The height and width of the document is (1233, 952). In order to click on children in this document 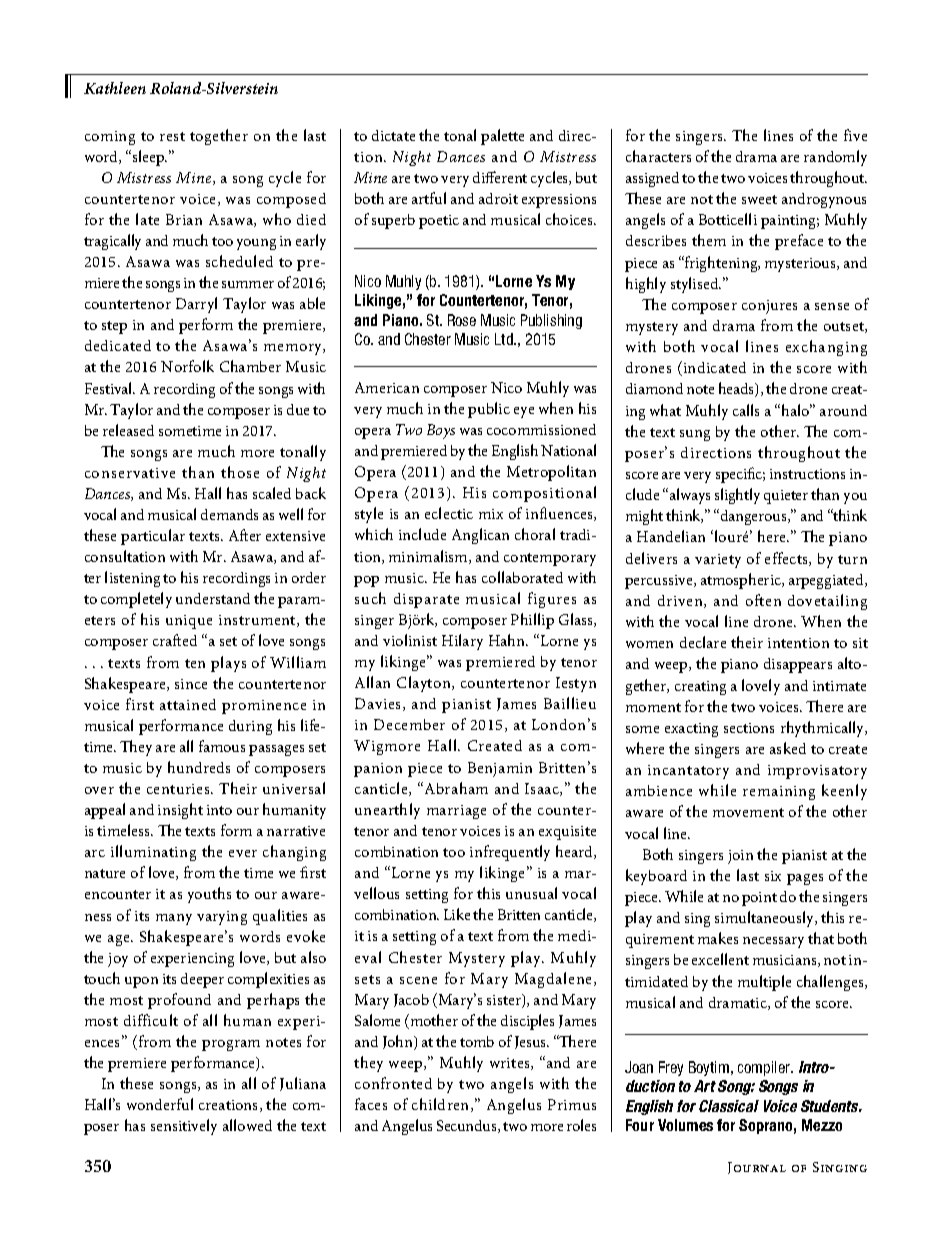, I will do `click(442, 1105)`.
